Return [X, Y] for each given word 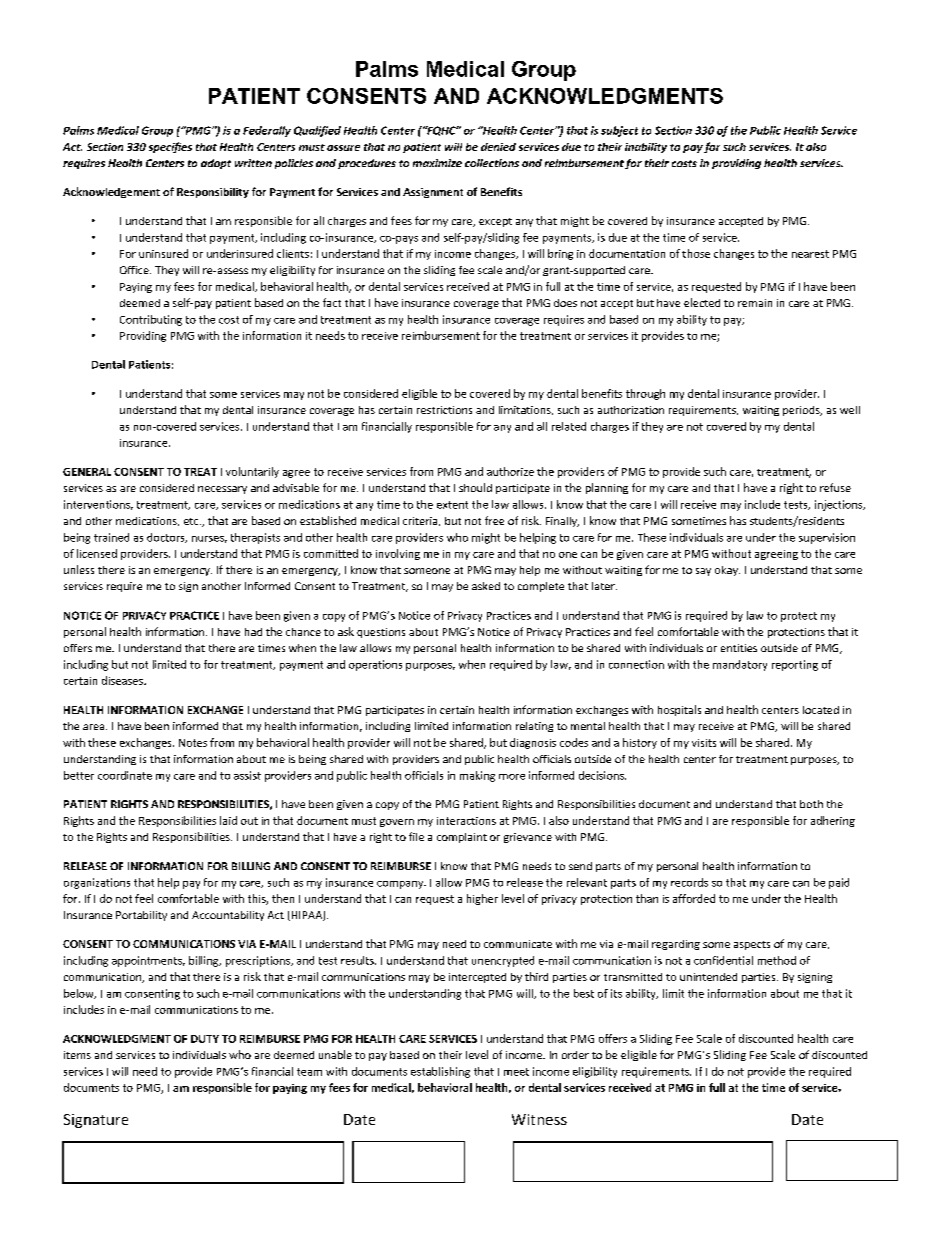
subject [619, 131]
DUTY [205, 1039]
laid [228, 820]
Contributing [151, 320]
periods [802, 411]
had [253, 632]
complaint [462, 838]
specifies [170, 147]
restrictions [444, 410]
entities [739, 648]
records [689, 882]
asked [486, 586]
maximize [437, 163]
